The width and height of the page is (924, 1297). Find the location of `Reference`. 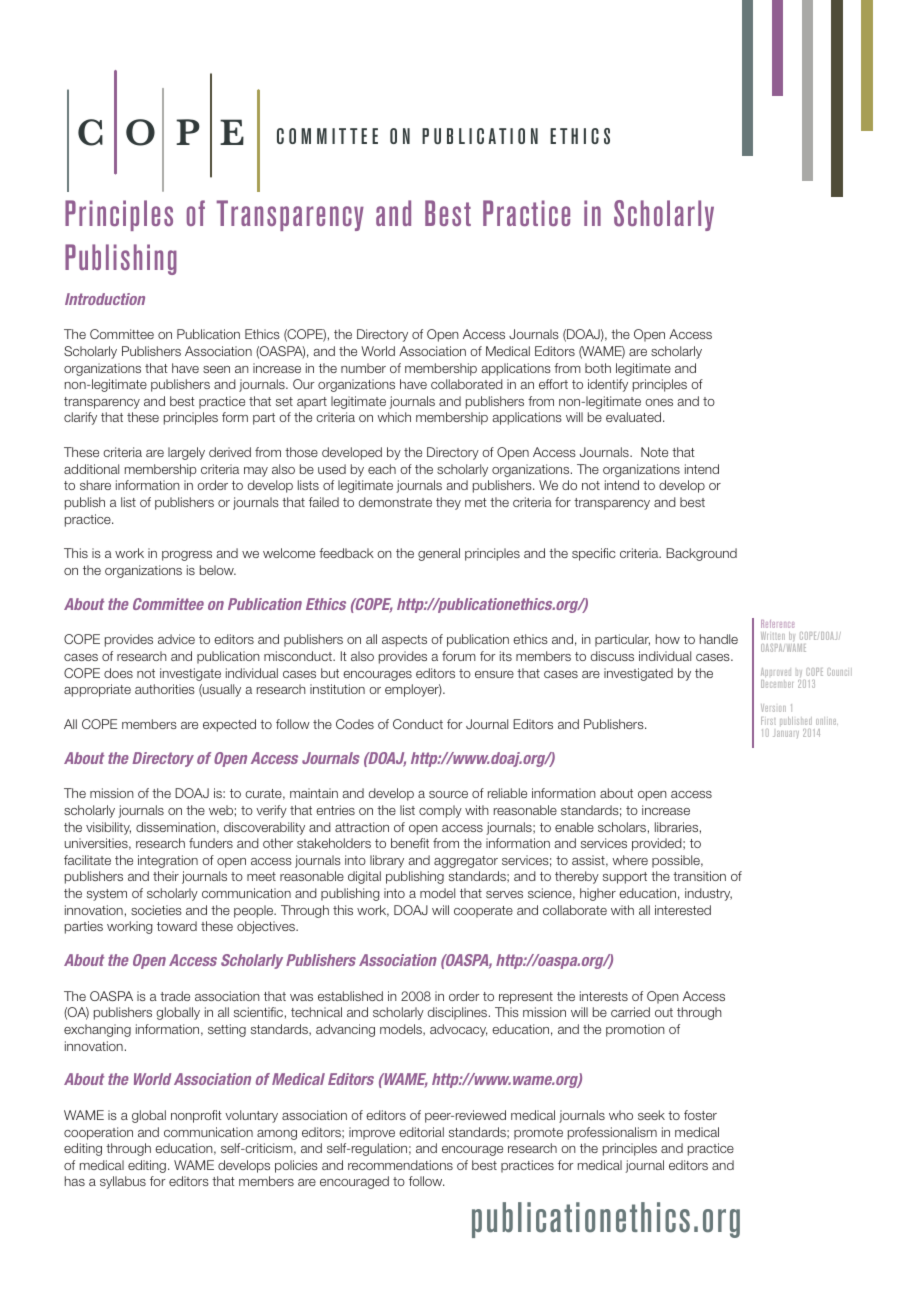

Reference is located at coordinates (777, 624).
